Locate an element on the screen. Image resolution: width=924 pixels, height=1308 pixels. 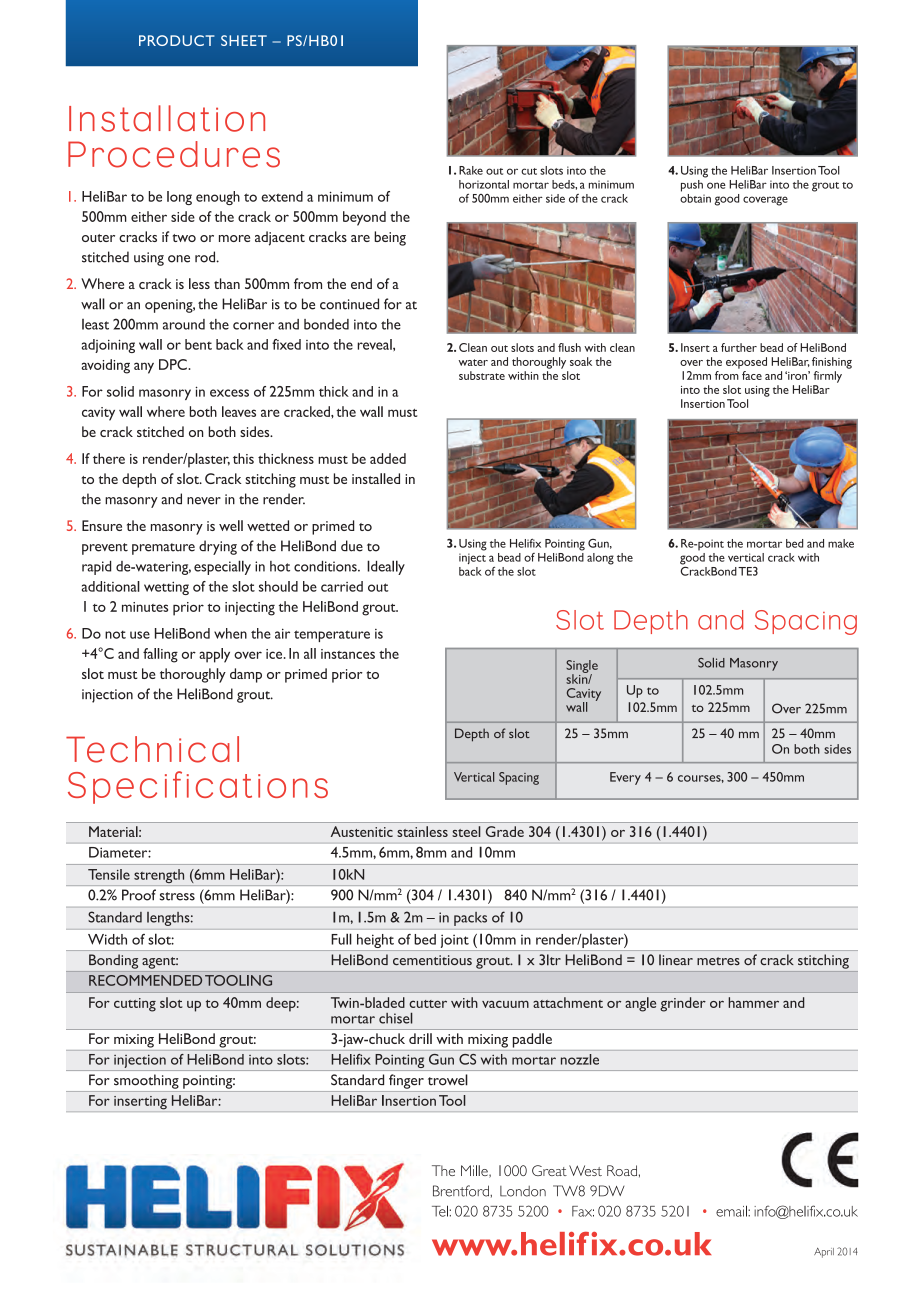
push is located at coordinates (692, 186).
